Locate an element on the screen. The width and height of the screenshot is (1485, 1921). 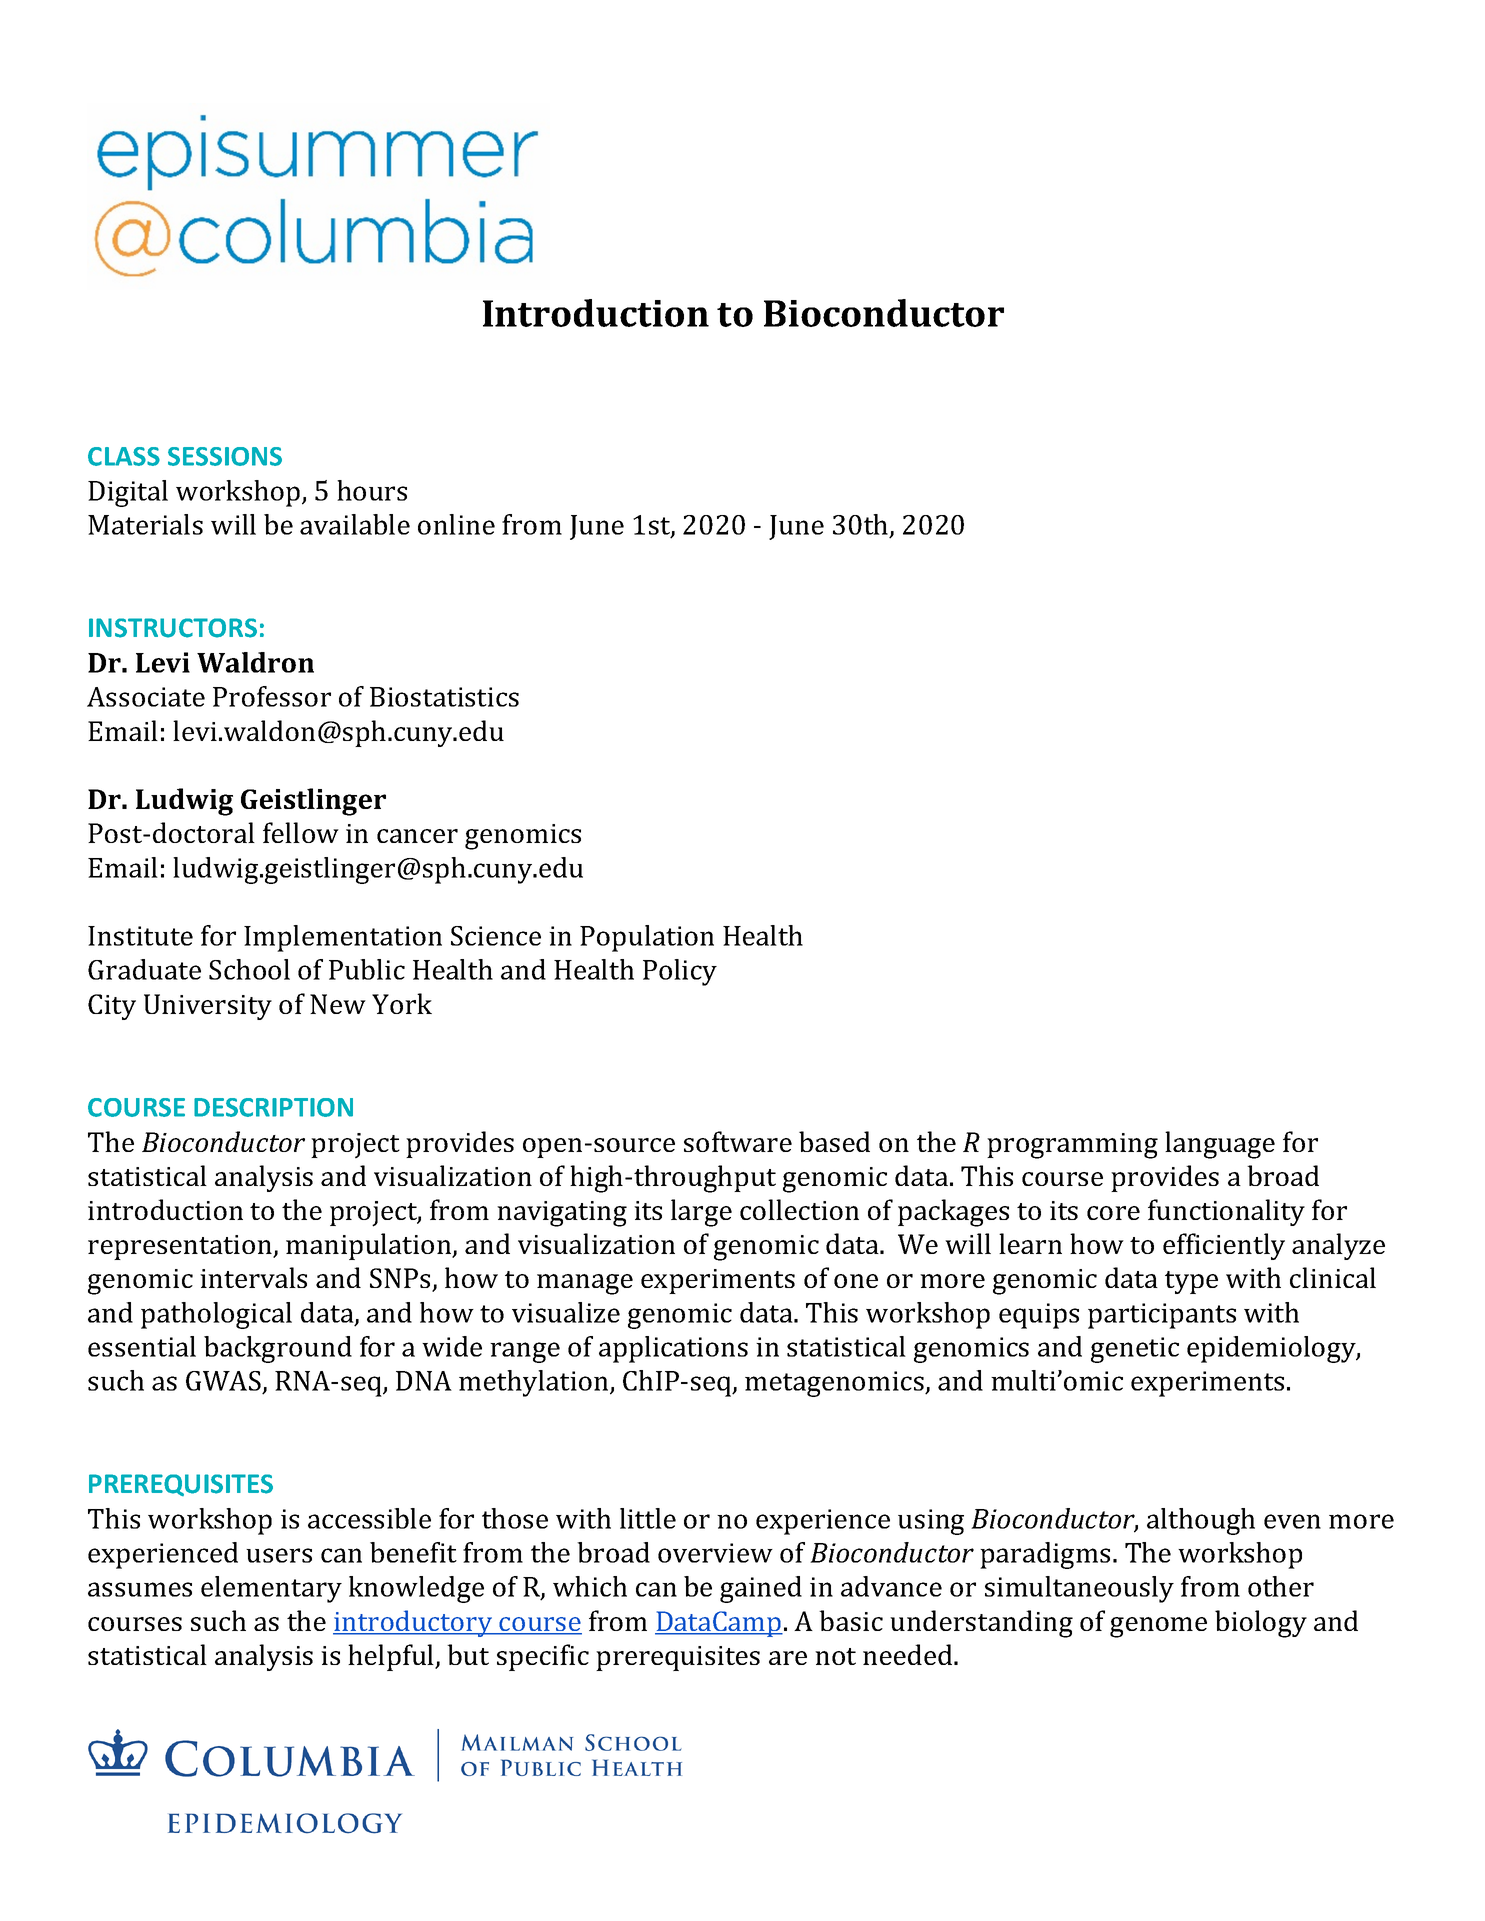
Policy is located at coordinates (680, 972).
